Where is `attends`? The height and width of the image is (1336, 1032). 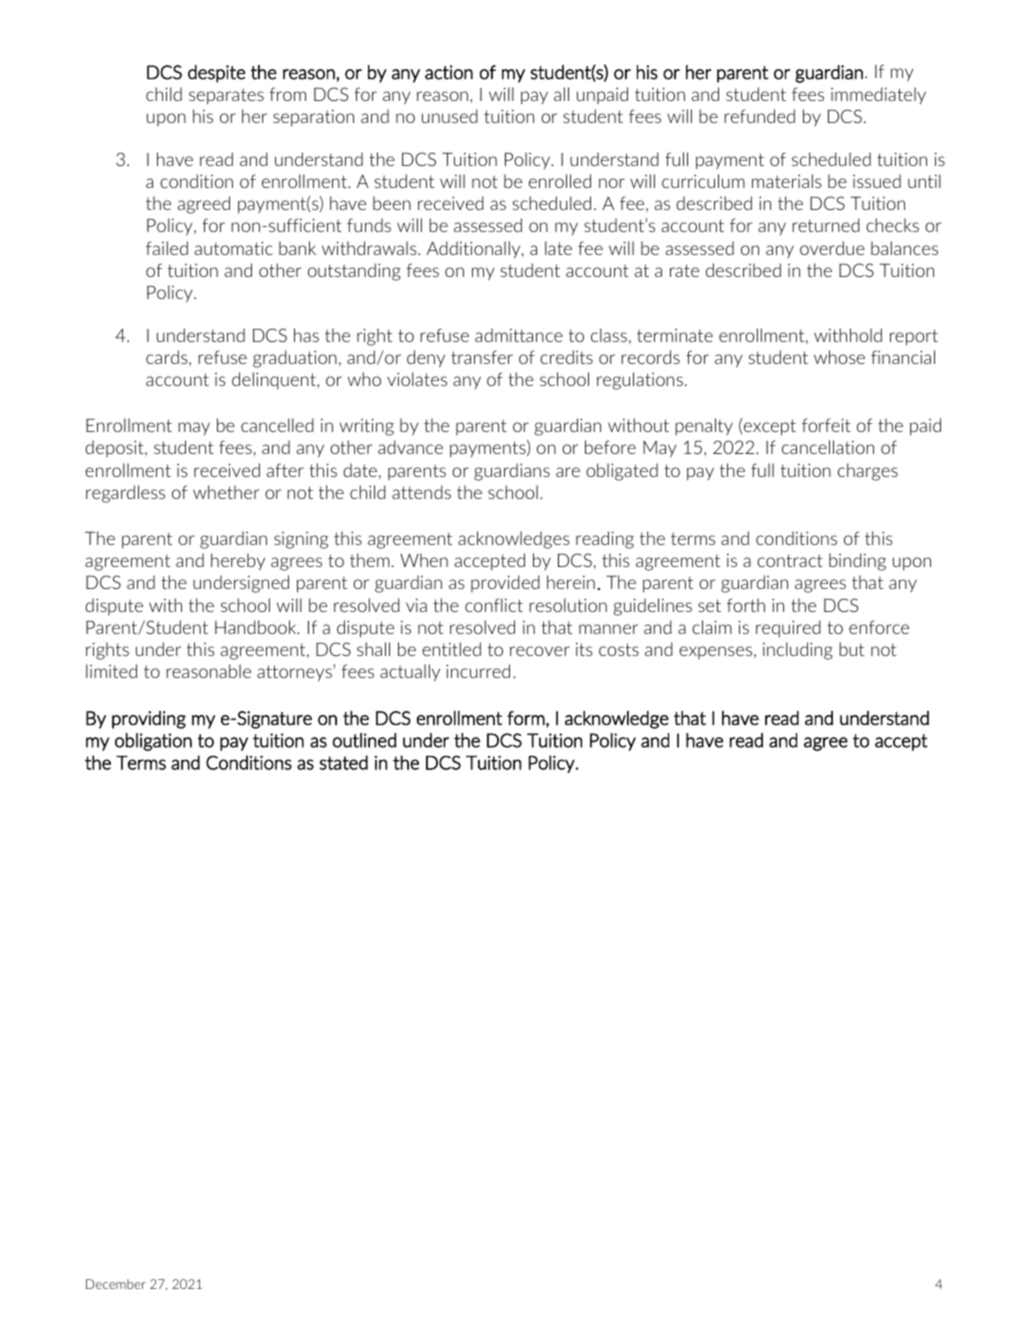
attends is located at coordinates (421, 492).
